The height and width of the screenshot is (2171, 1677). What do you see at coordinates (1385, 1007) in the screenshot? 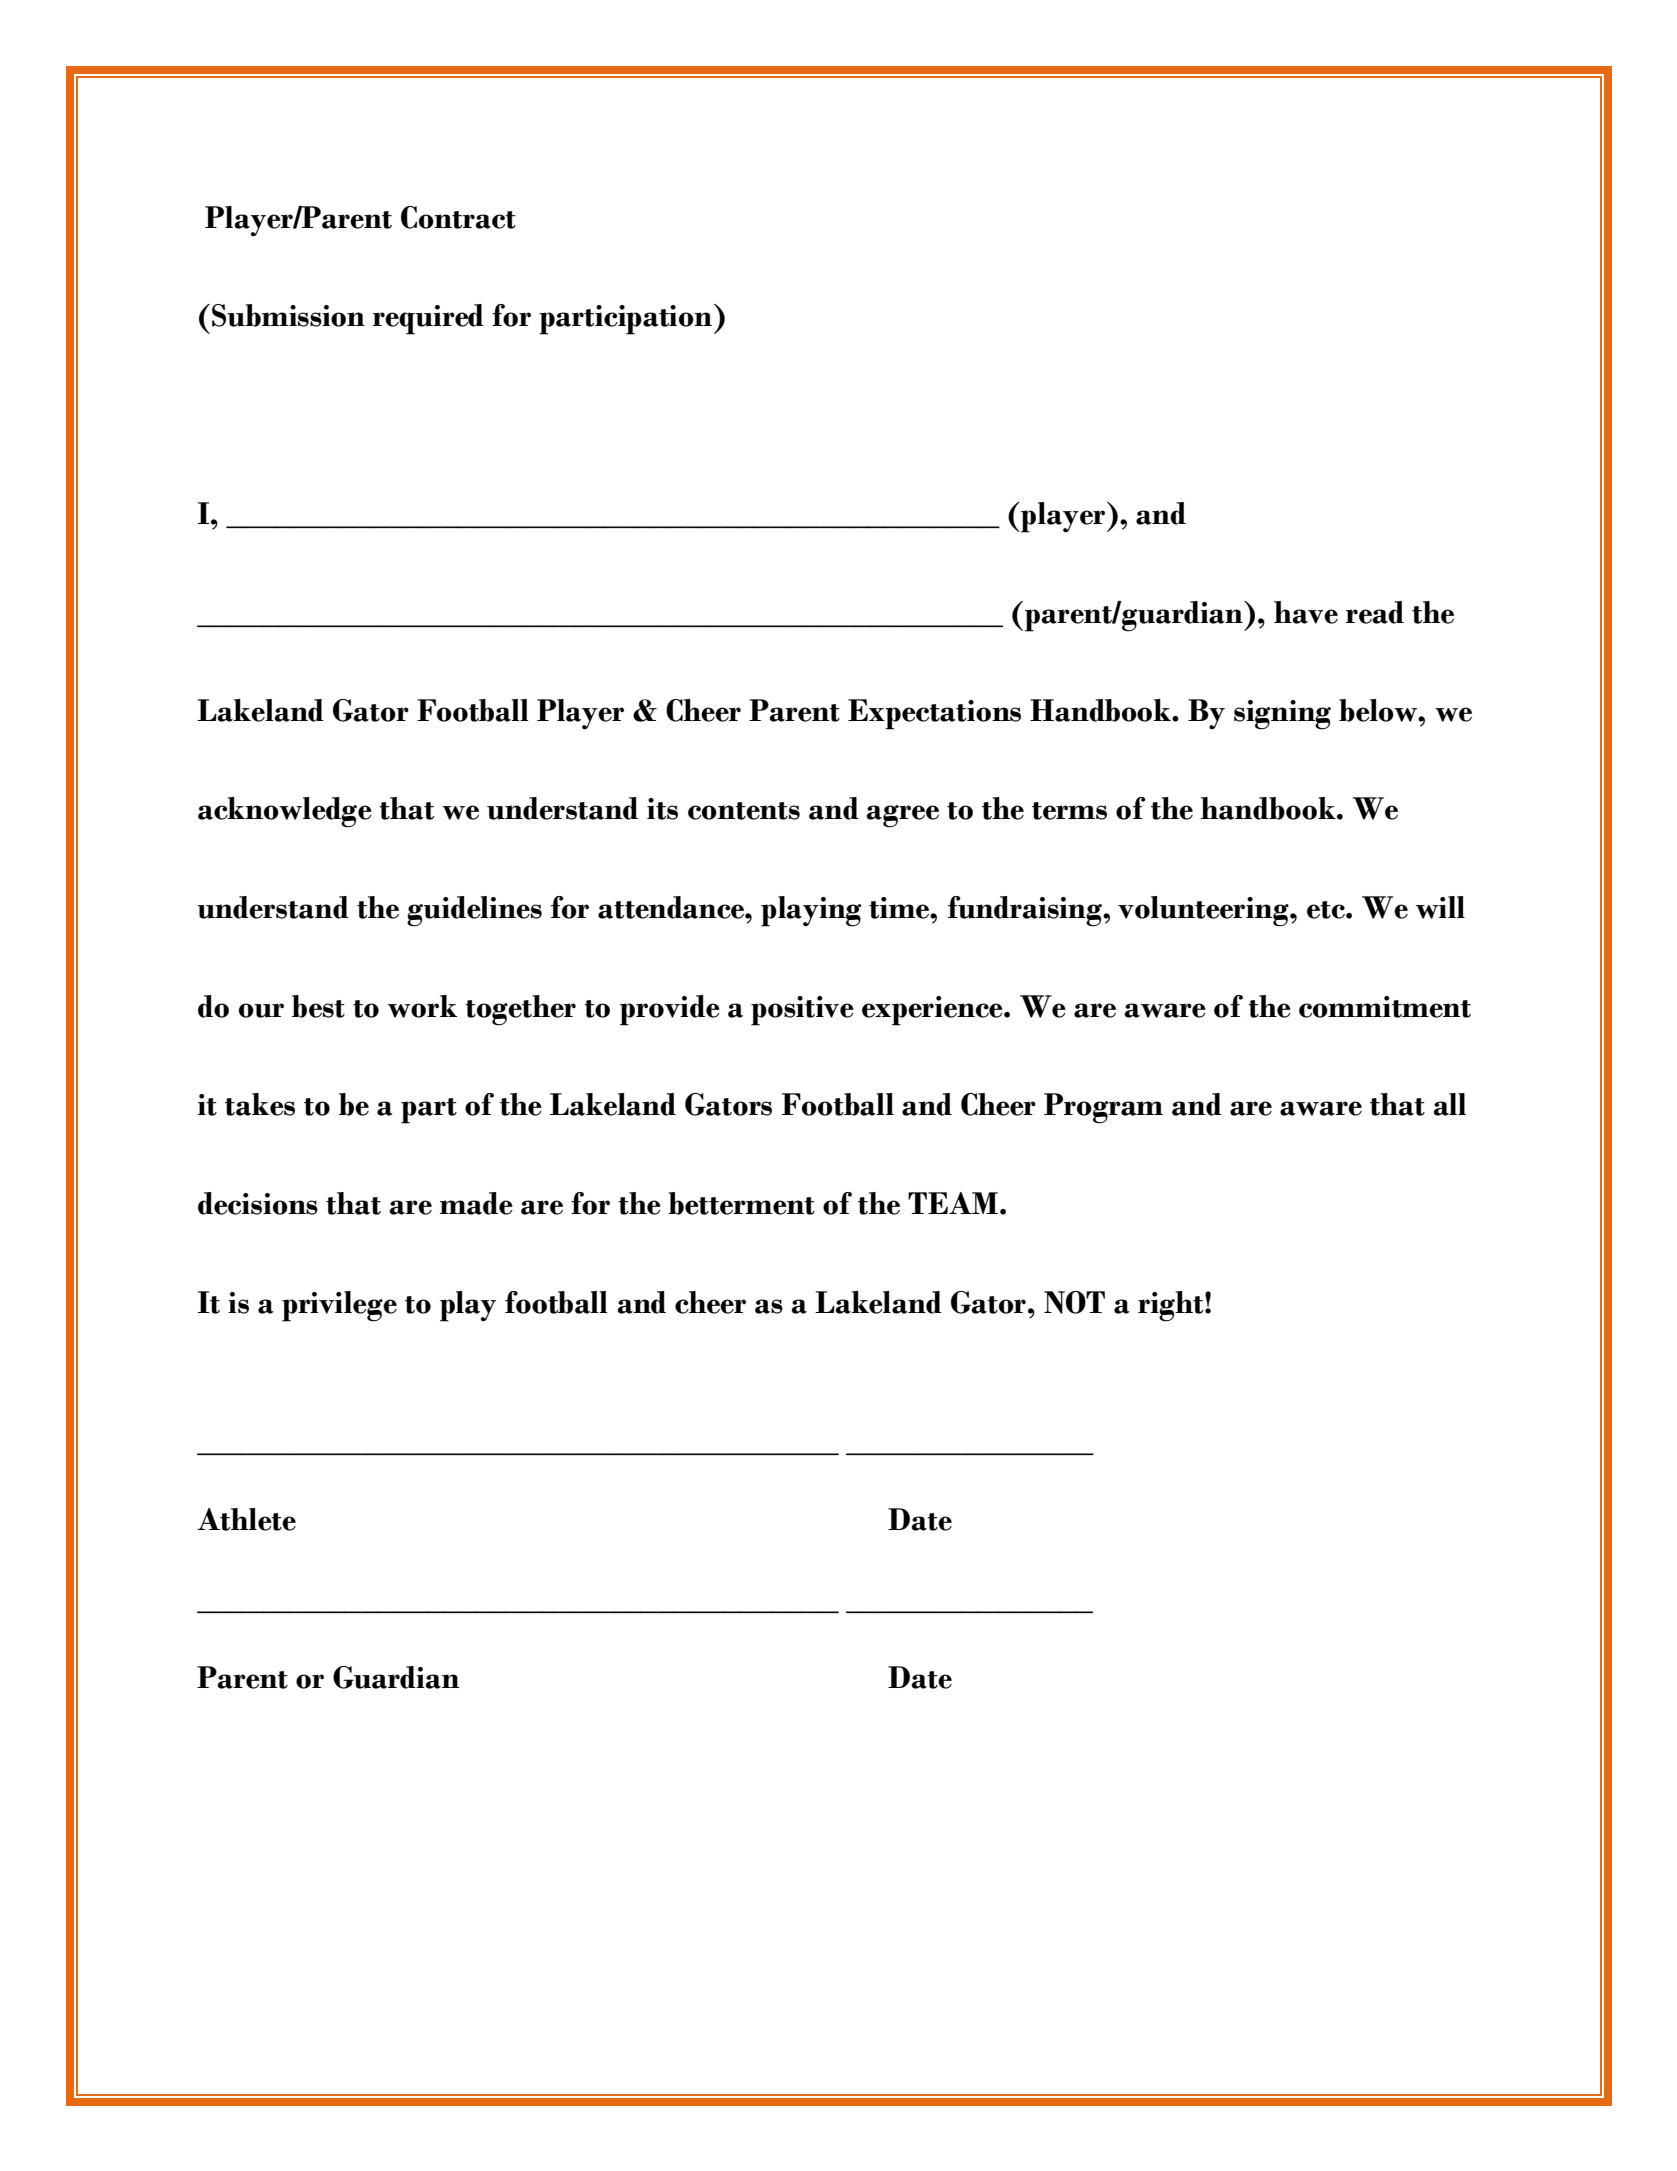
I see `commitment` at bounding box center [1385, 1007].
